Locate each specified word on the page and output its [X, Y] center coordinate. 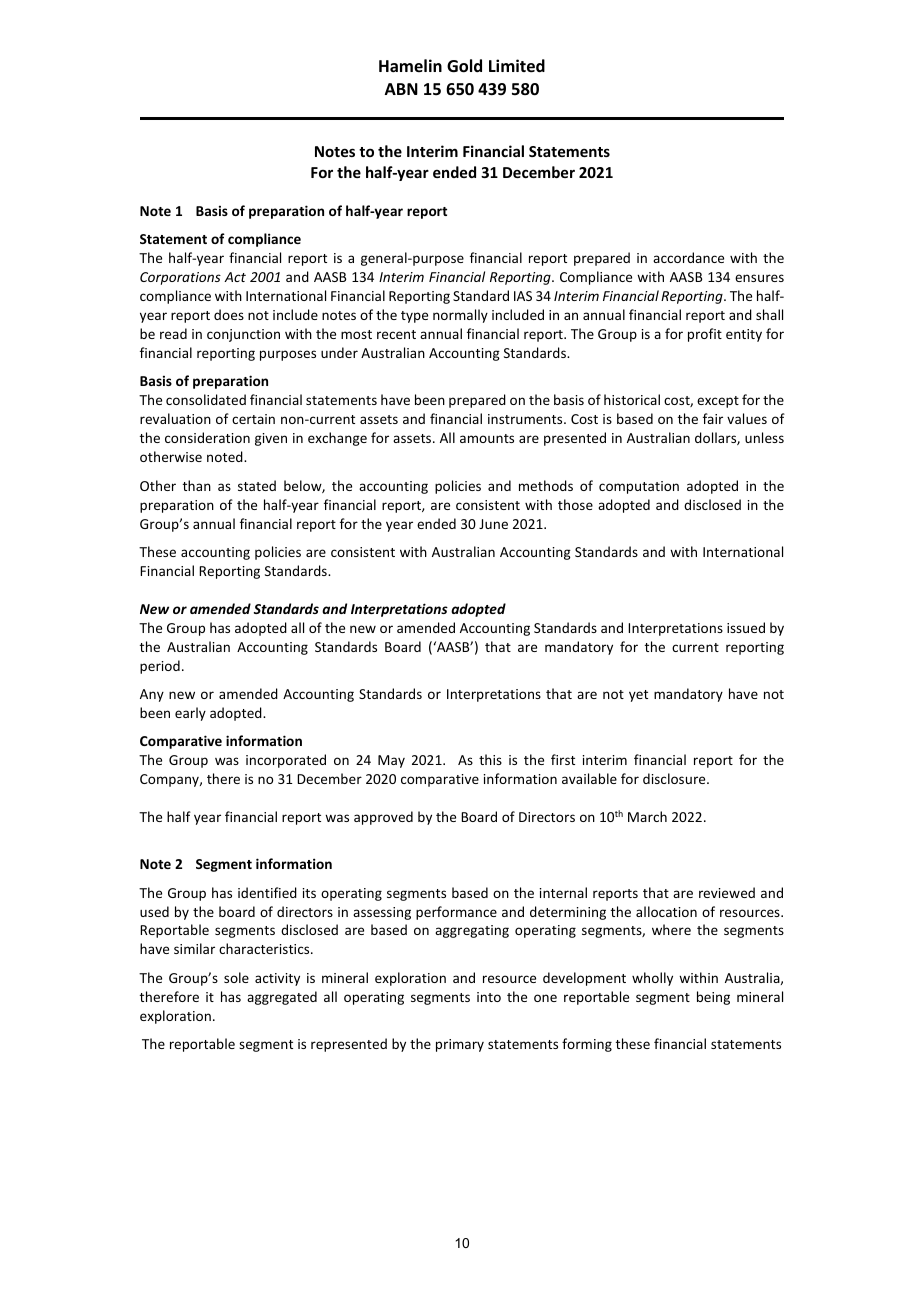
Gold [464, 66]
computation [639, 487]
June [493, 524]
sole [236, 977]
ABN [401, 89]
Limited [517, 66]
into [489, 997]
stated [257, 485]
